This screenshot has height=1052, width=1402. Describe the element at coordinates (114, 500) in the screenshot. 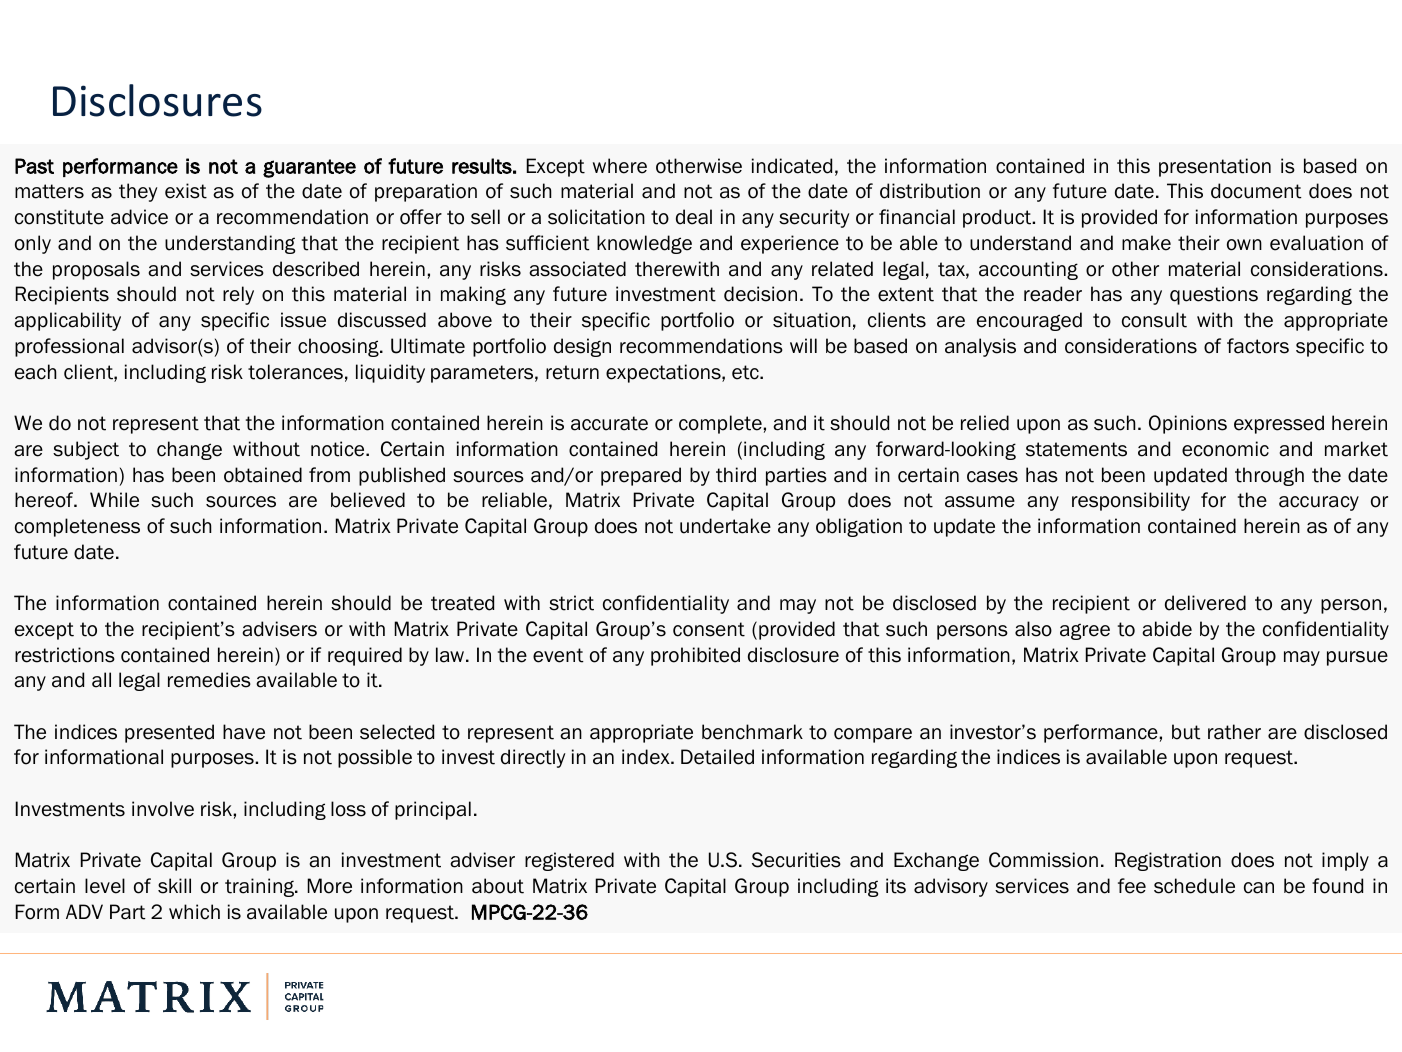

I see `While` at that location.
